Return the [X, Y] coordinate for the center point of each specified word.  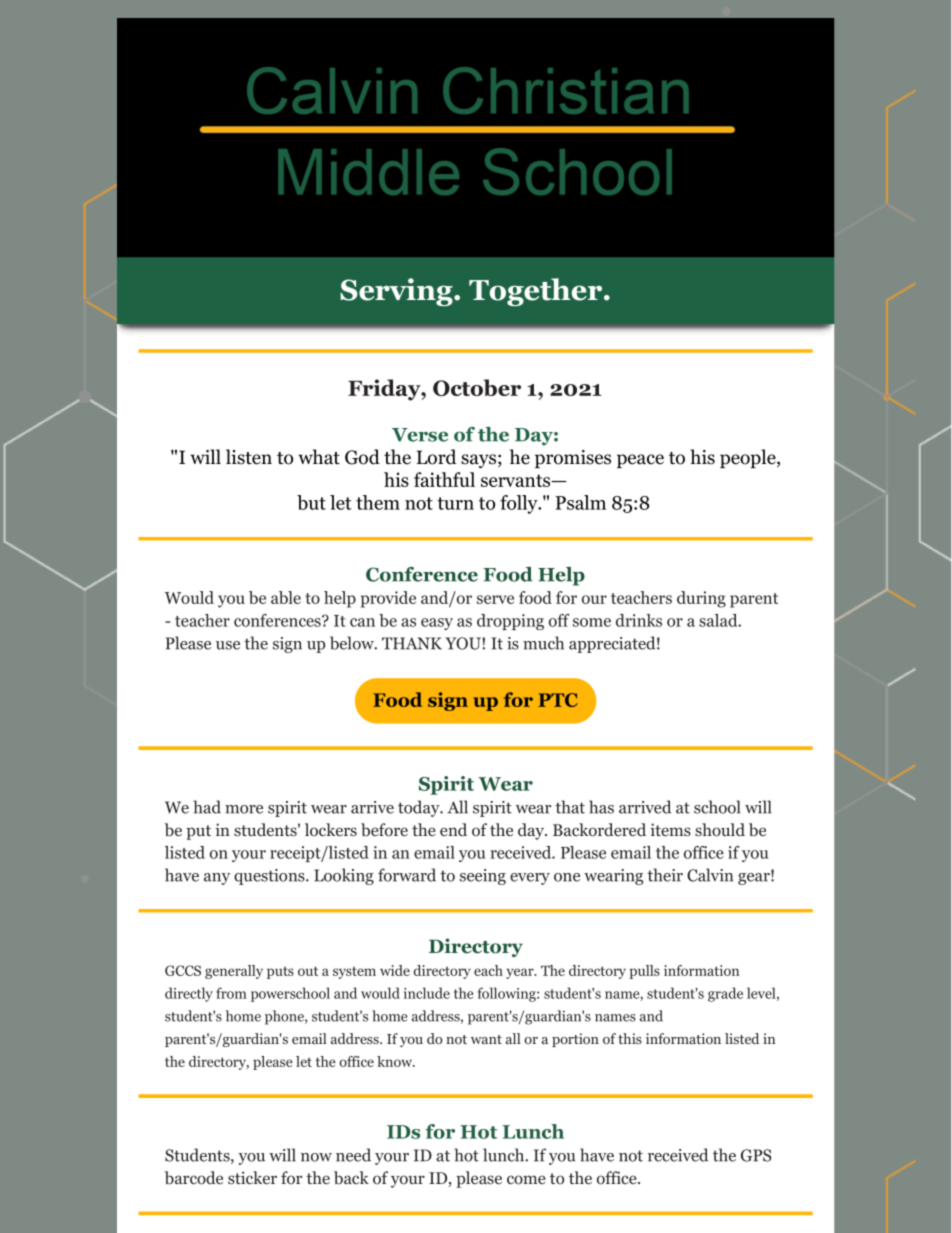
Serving [397, 292]
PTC [558, 700]
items [670, 829]
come [526, 1180]
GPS [756, 1155]
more [244, 809]
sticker [252, 1177]
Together [537, 292]
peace [640, 461]
